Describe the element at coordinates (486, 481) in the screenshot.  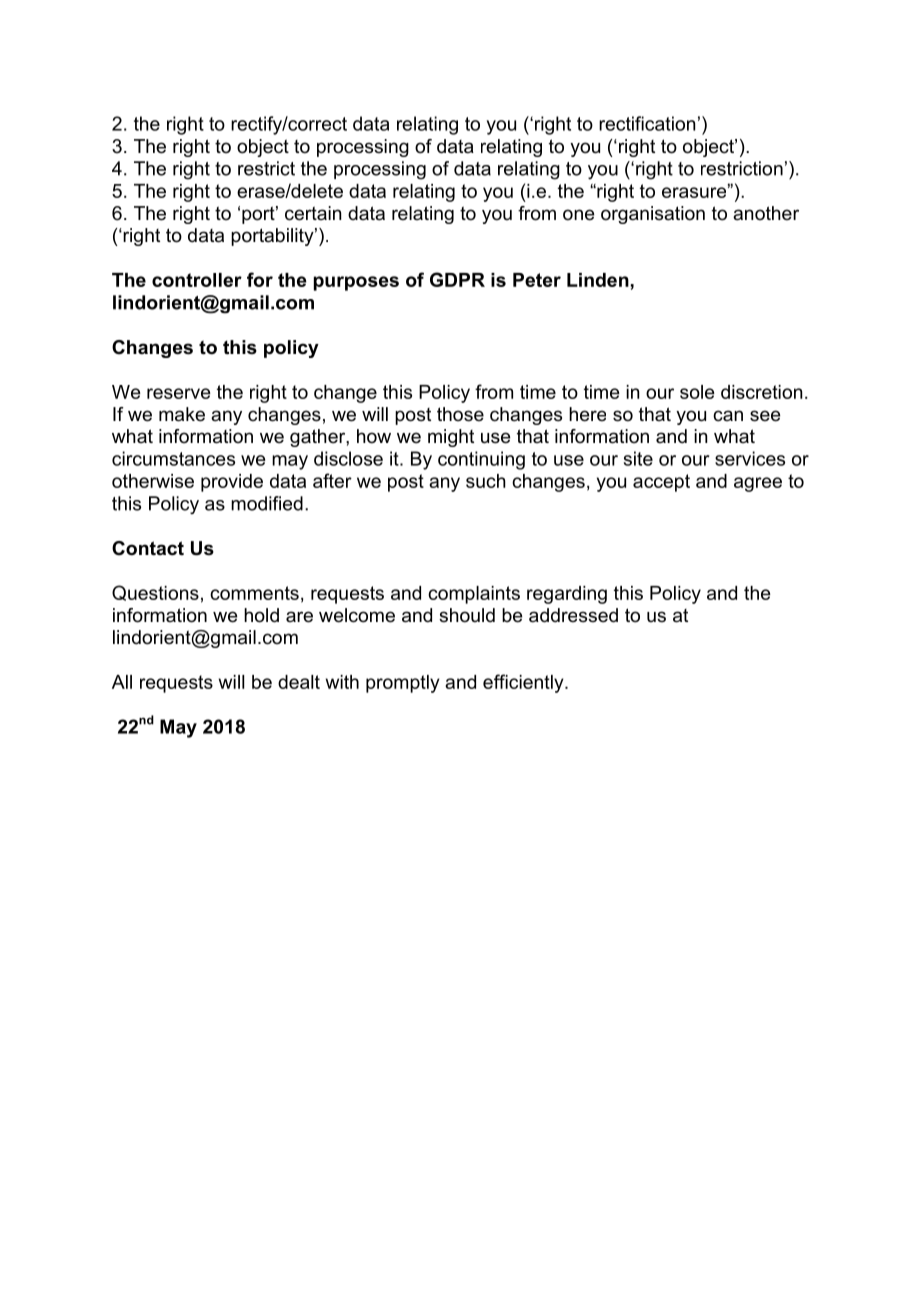
I see `such` at that location.
